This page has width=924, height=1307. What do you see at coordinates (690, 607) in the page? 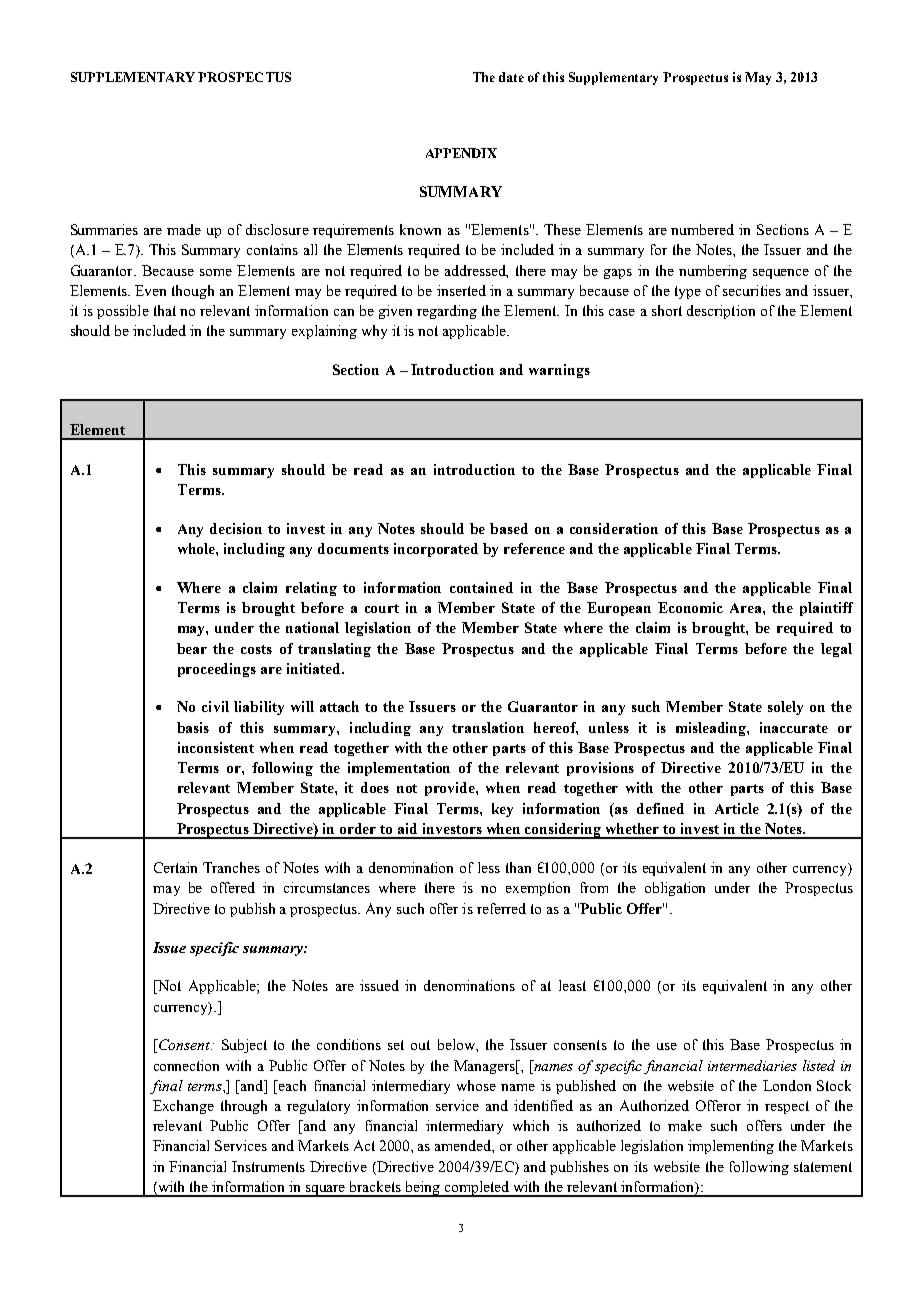
I see `Economic` at bounding box center [690, 607].
